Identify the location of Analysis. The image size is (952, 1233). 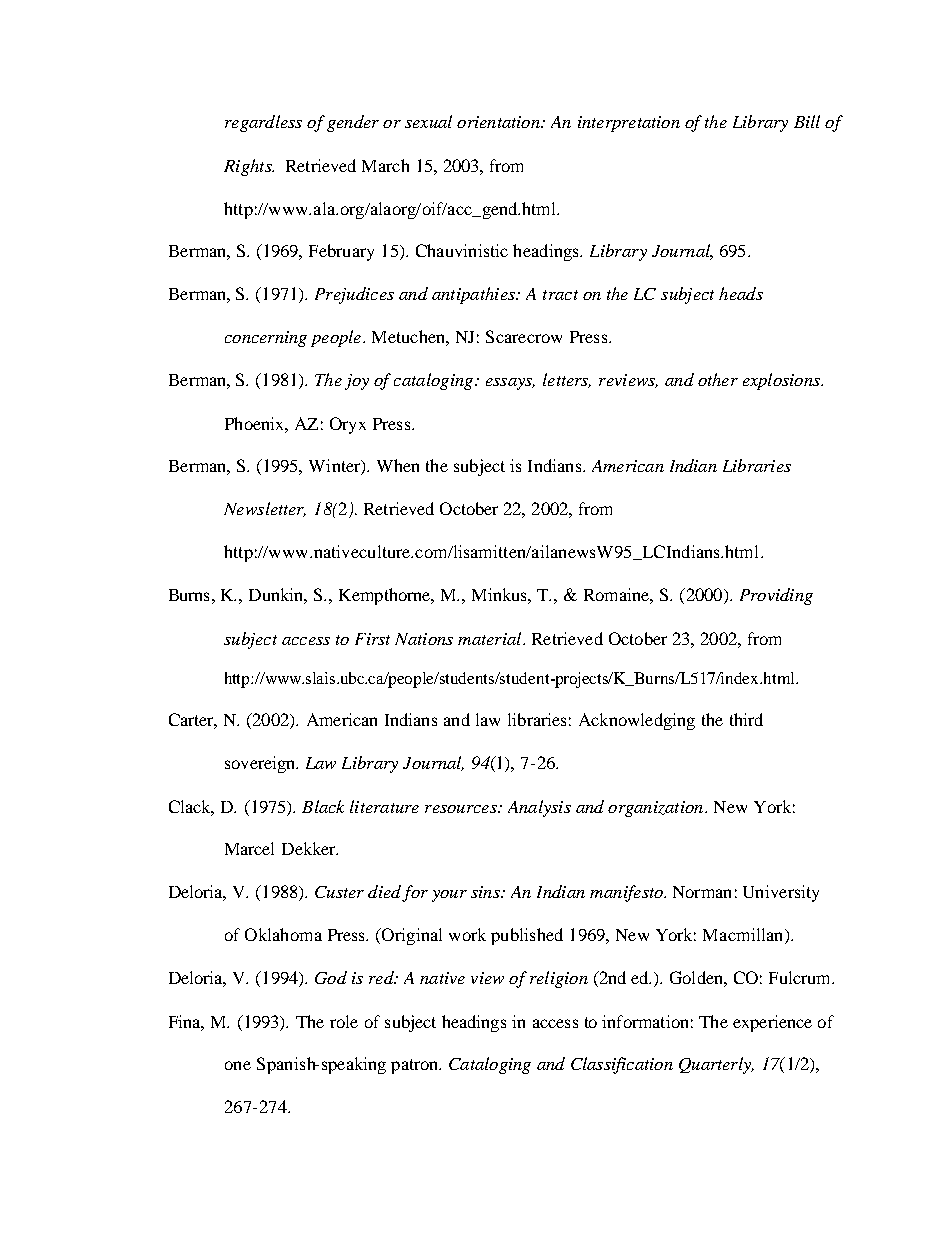
(539, 808).
